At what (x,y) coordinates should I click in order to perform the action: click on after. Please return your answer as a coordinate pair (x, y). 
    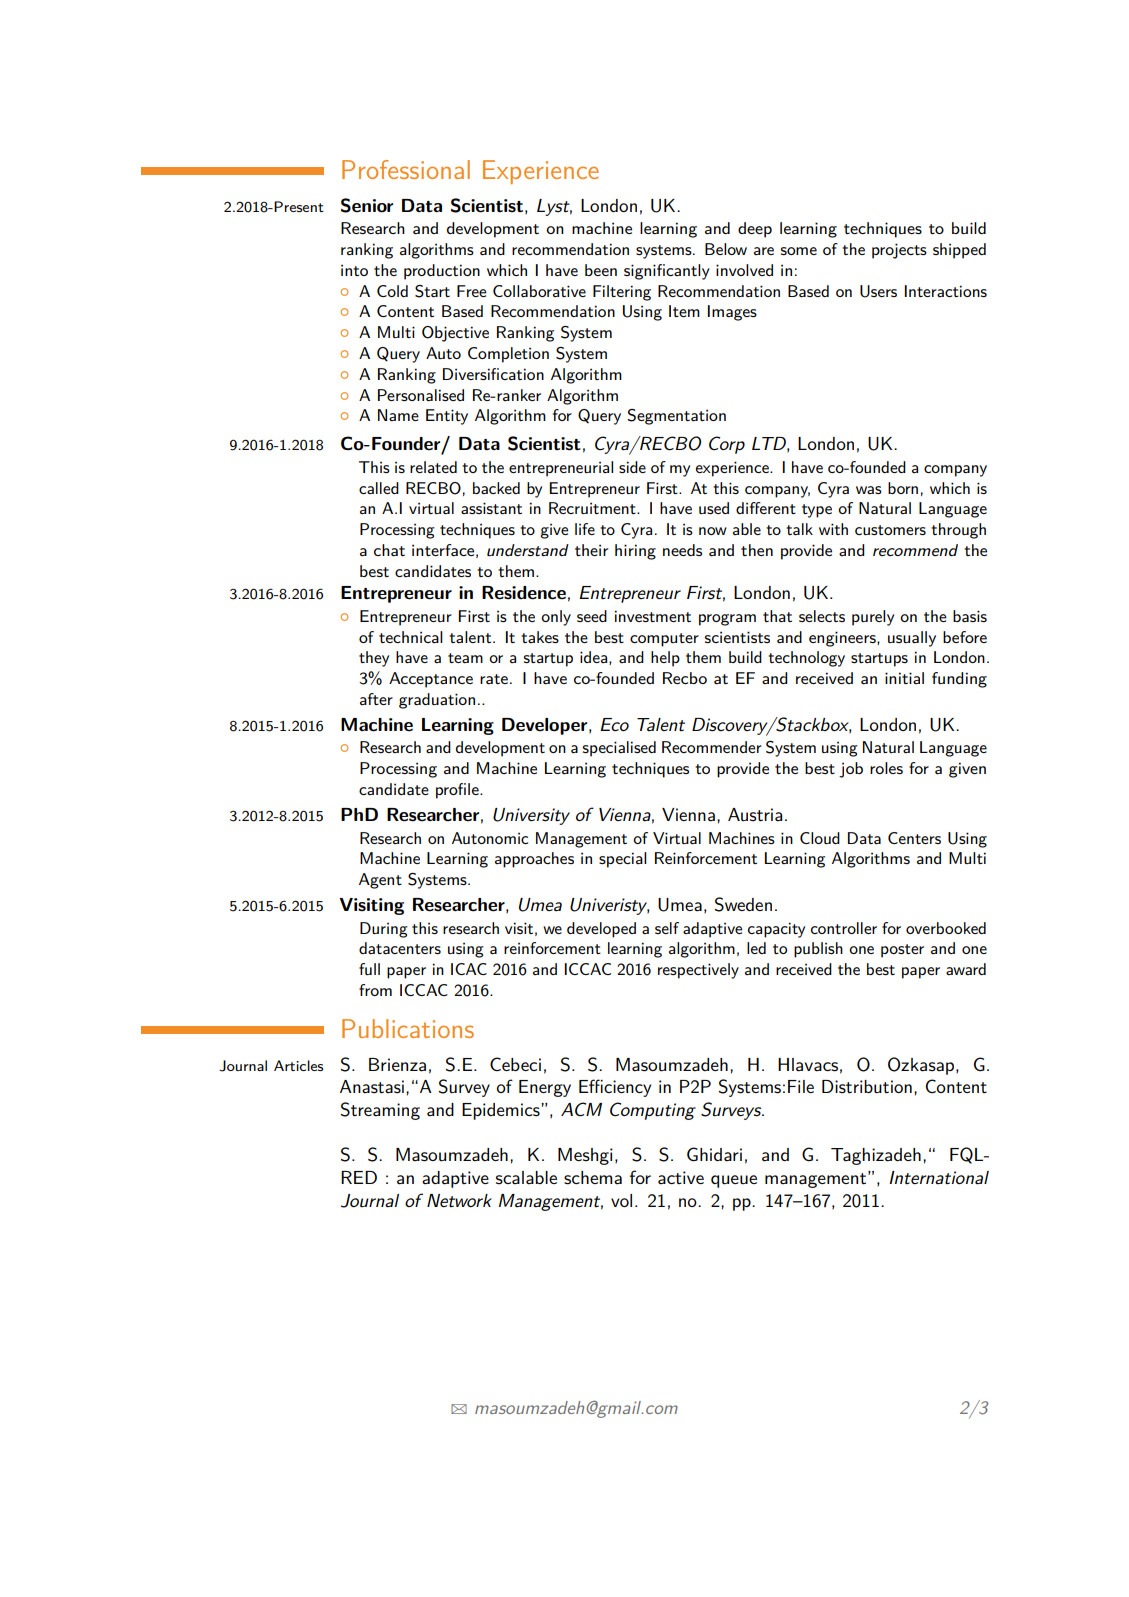
    Looking at the image, I should click on (376, 699).
